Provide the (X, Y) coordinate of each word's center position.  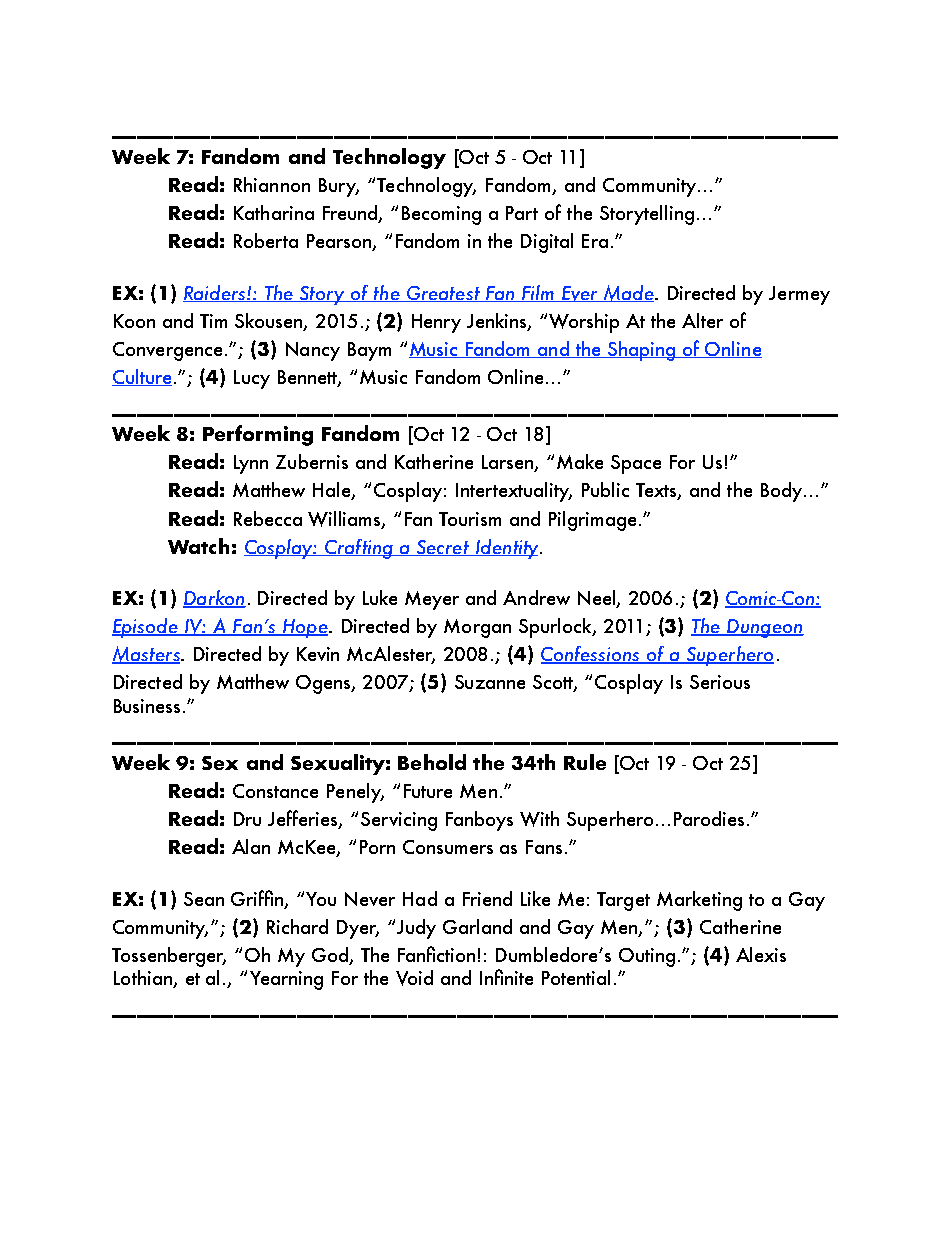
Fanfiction (436, 954)
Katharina (274, 212)
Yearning (286, 980)
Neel (598, 599)
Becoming (441, 215)
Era (595, 241)
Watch (198, 546)
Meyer (432, 600)
